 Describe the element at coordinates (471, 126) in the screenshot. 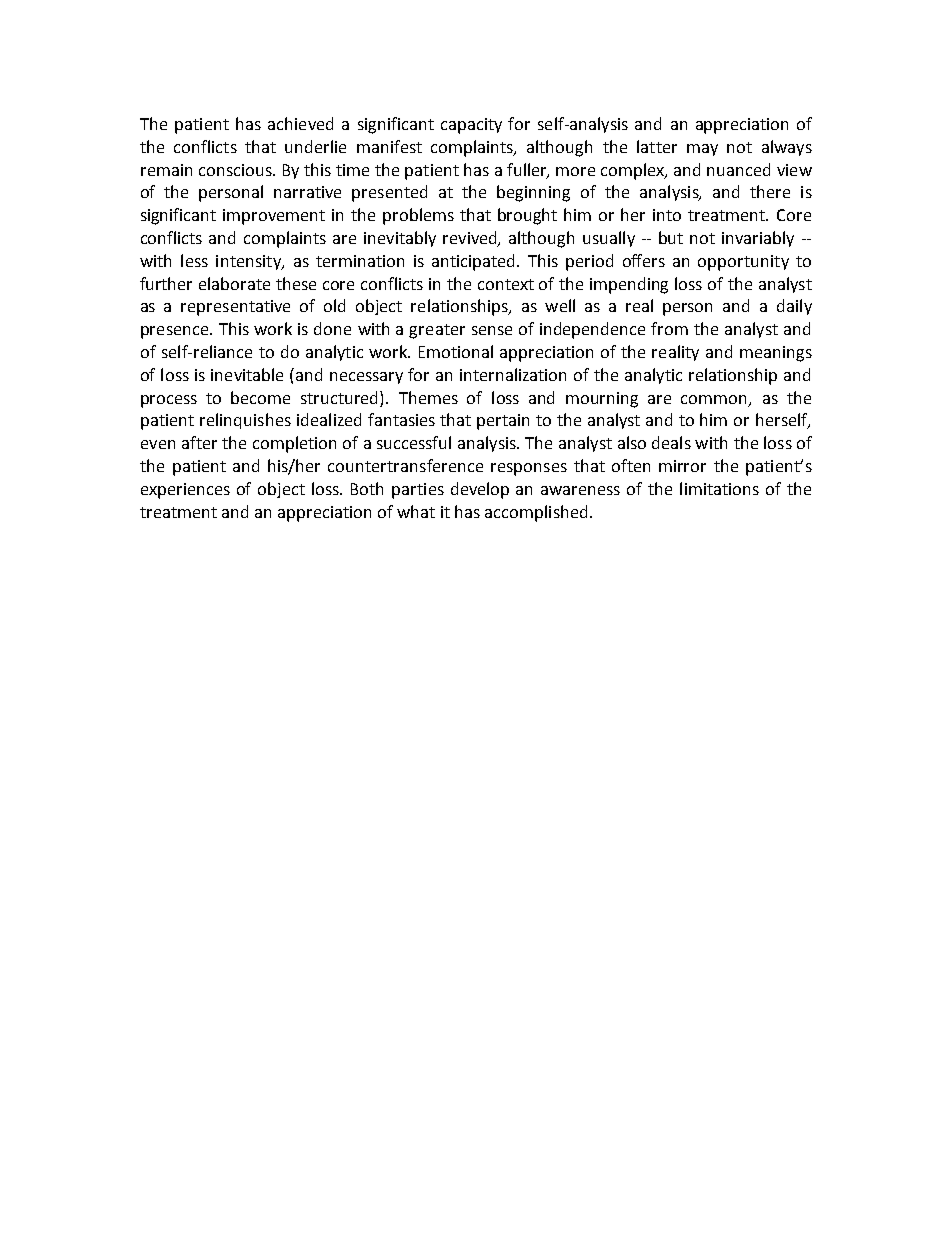

I see `capacity` at that location.
